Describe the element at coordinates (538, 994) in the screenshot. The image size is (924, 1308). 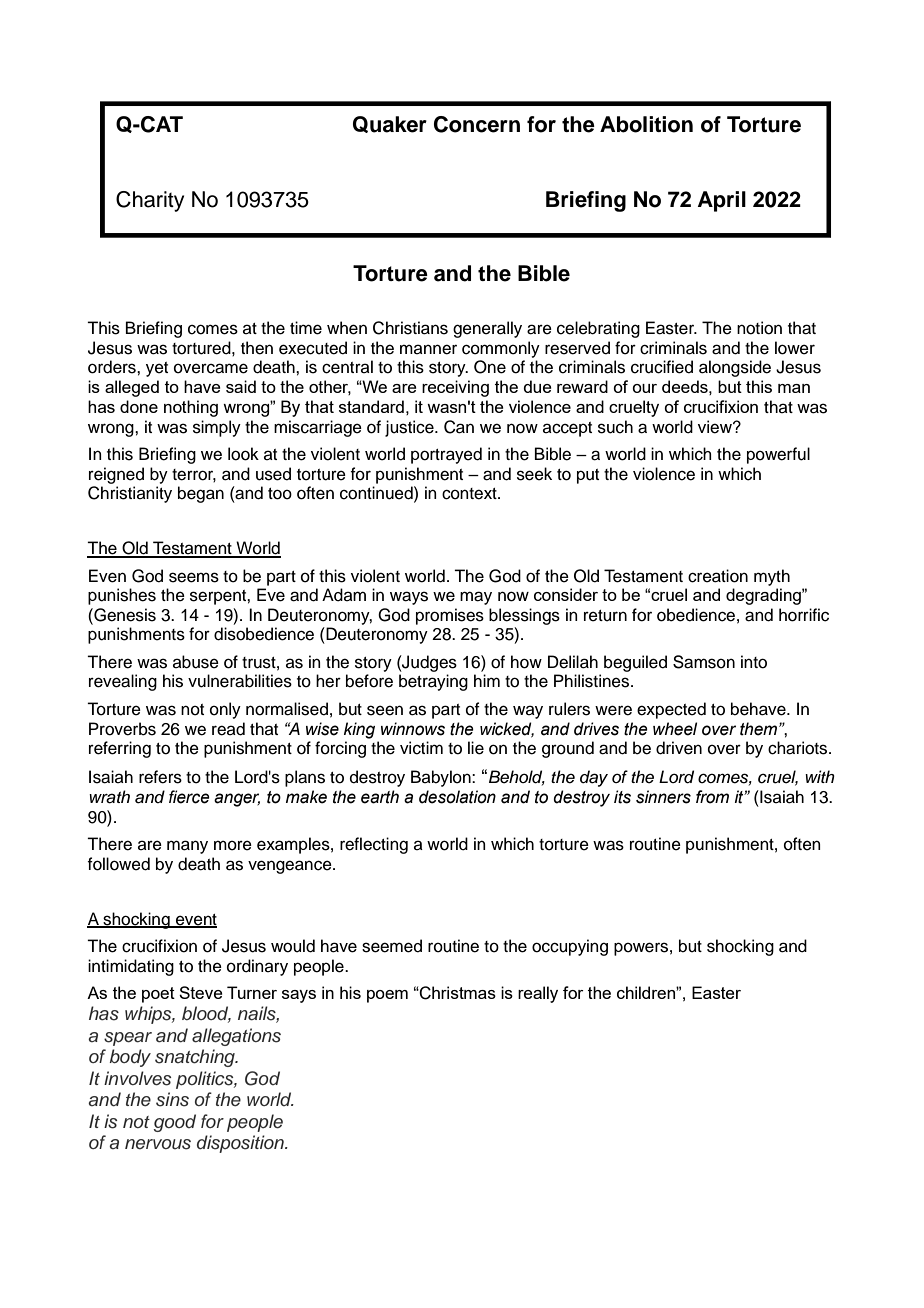
I see `really` at that location.
